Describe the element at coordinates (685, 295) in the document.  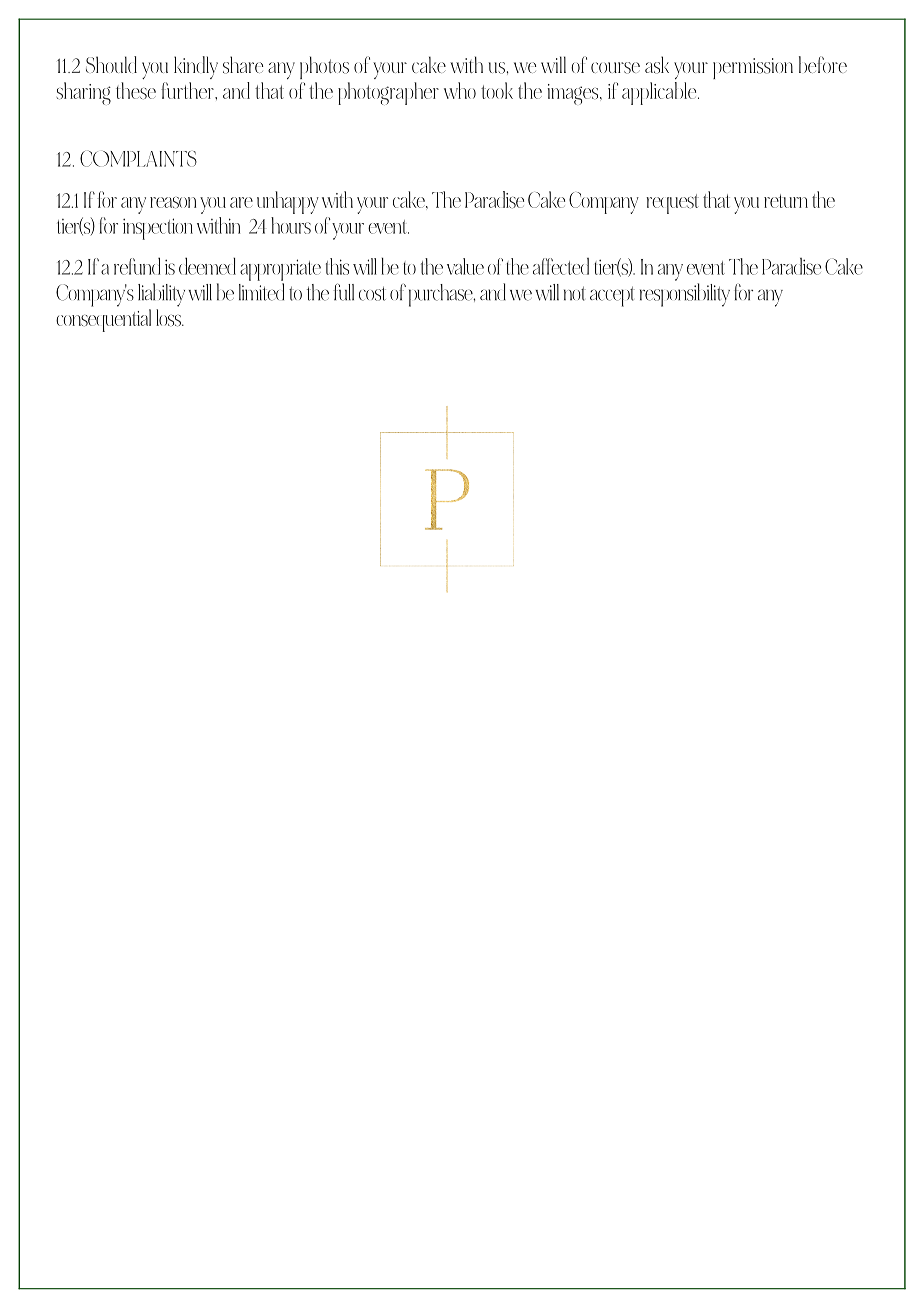
I see `responsibility` at that location.
